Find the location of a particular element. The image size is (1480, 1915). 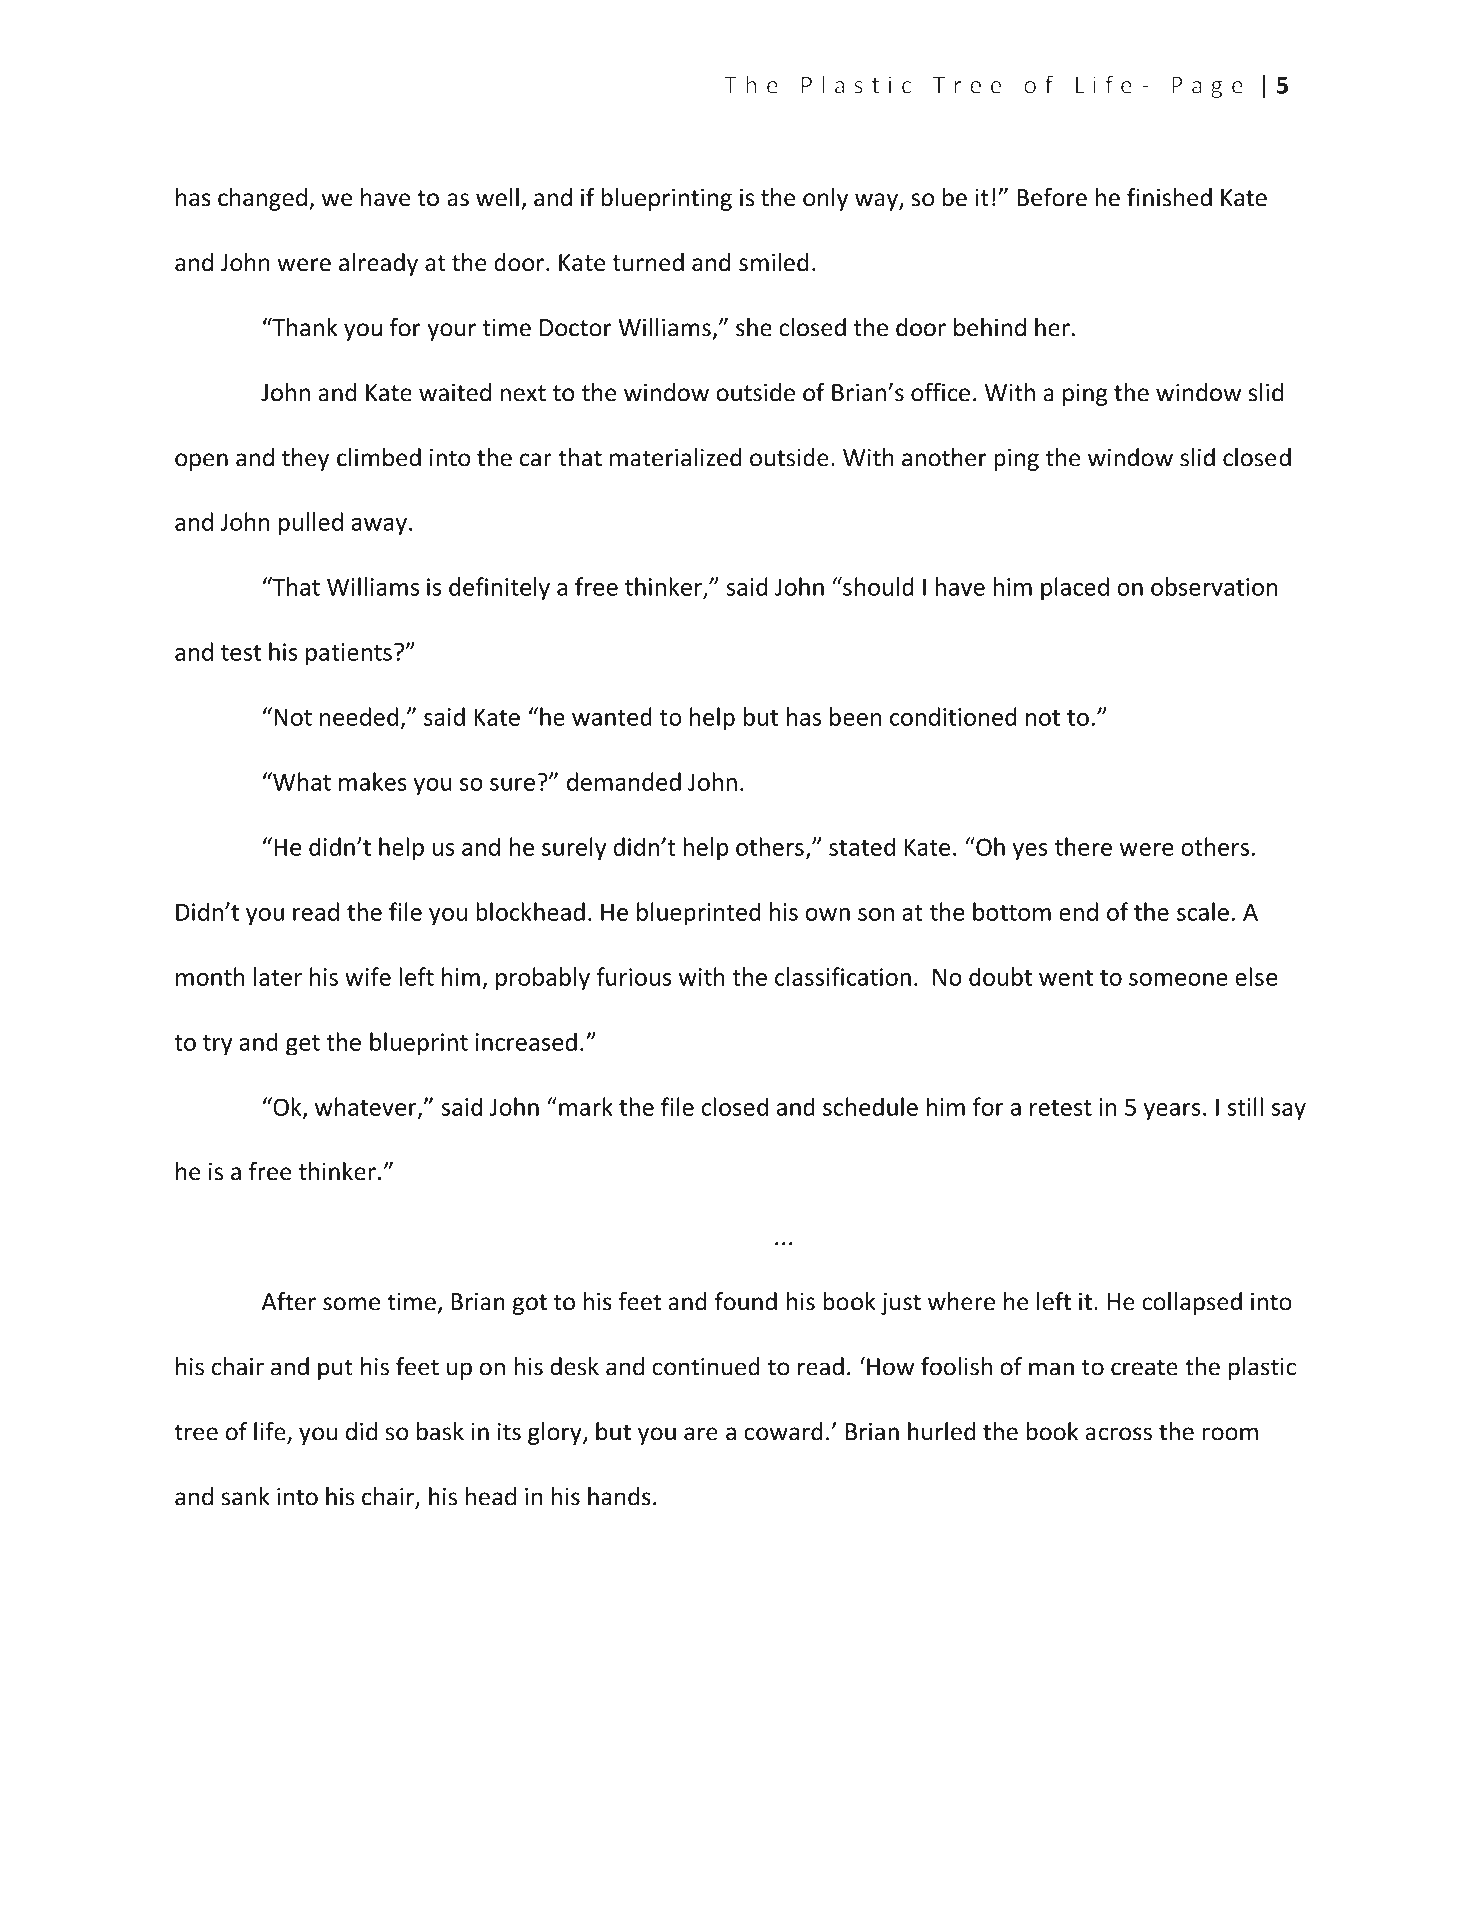

observation is located at coordinates (1214, 586).
